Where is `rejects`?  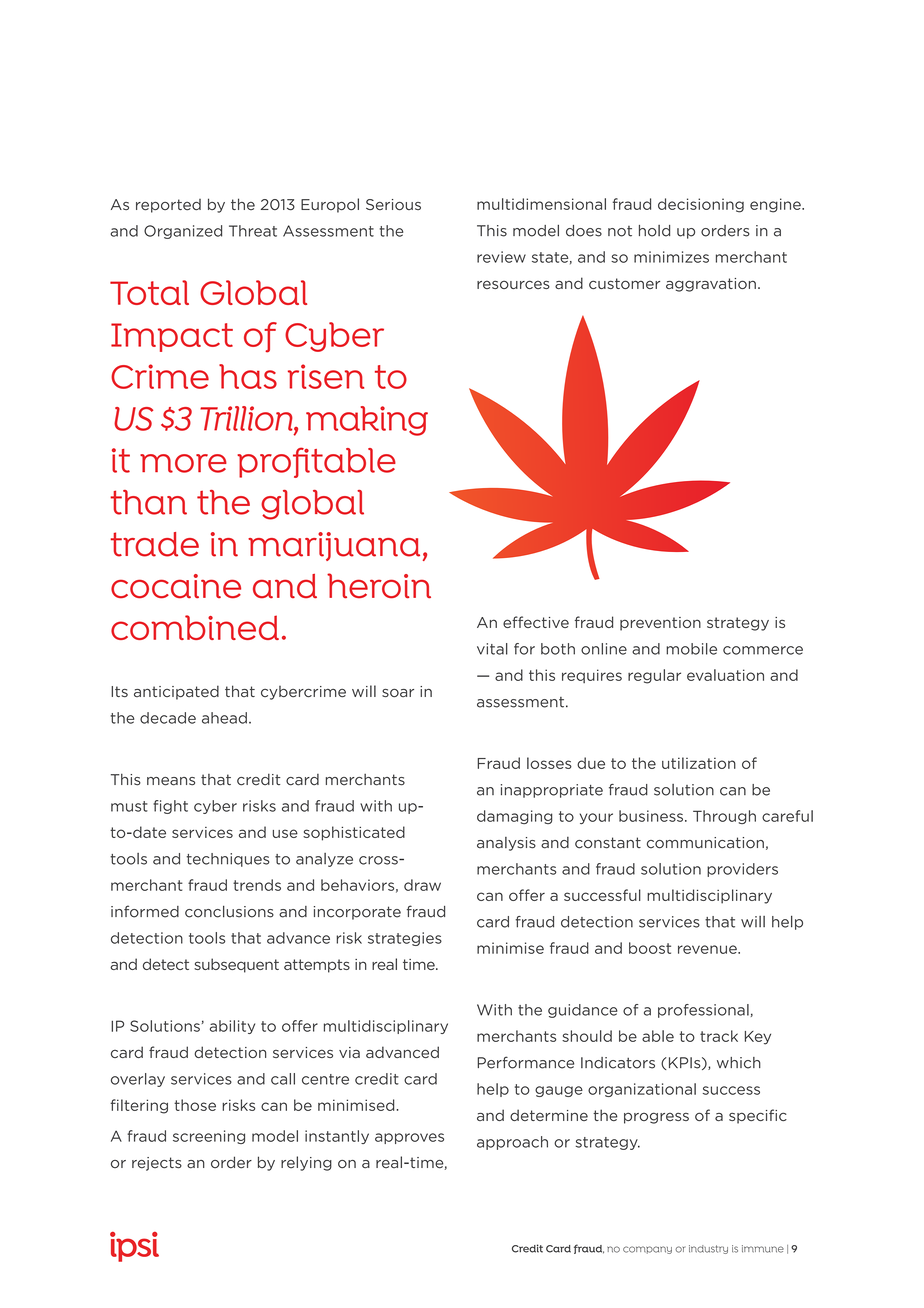
rejects is located at coordinates (157, 1164).
